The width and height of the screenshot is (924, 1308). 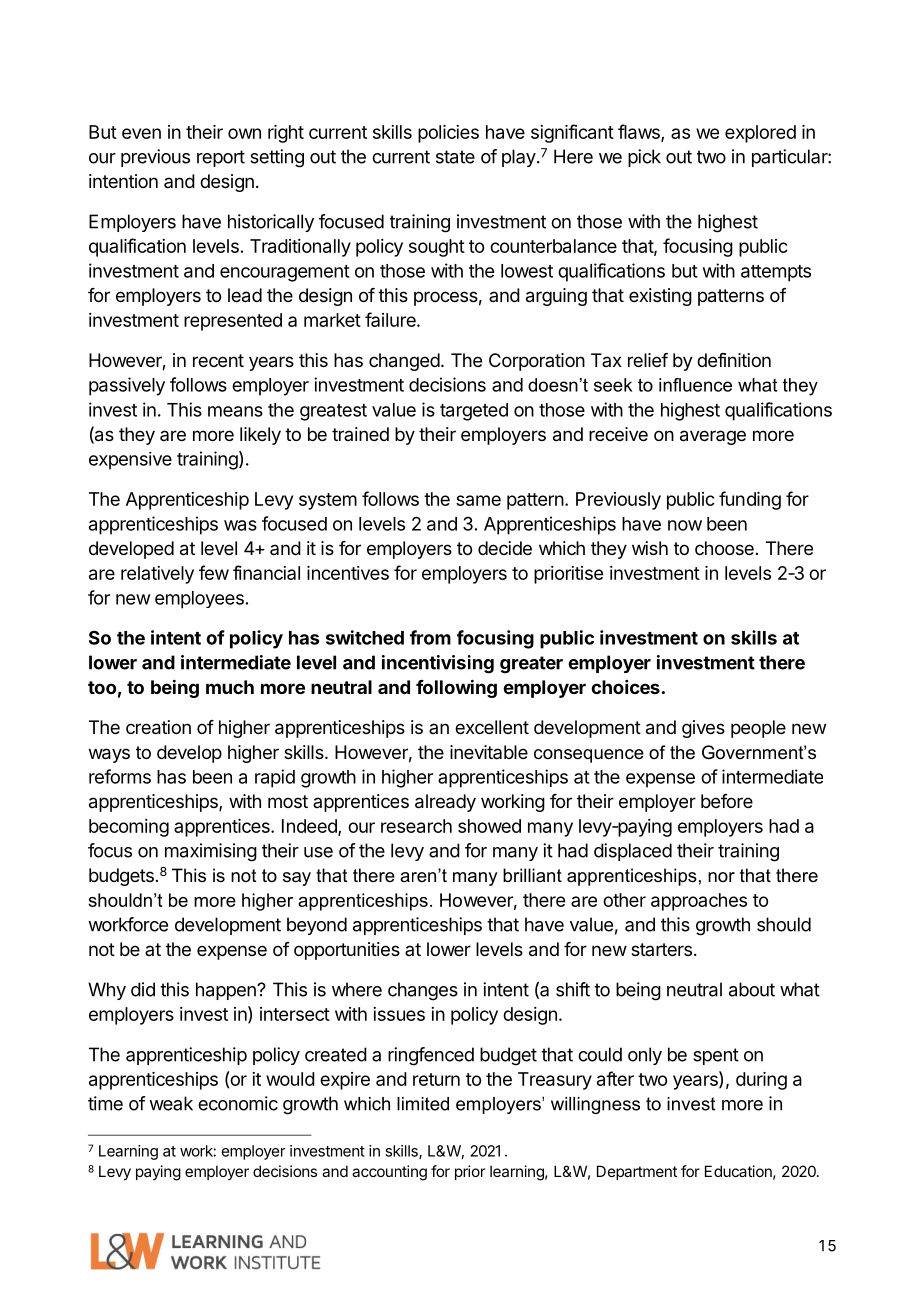 I want to click on weak, so click(x=171, y=1103).
